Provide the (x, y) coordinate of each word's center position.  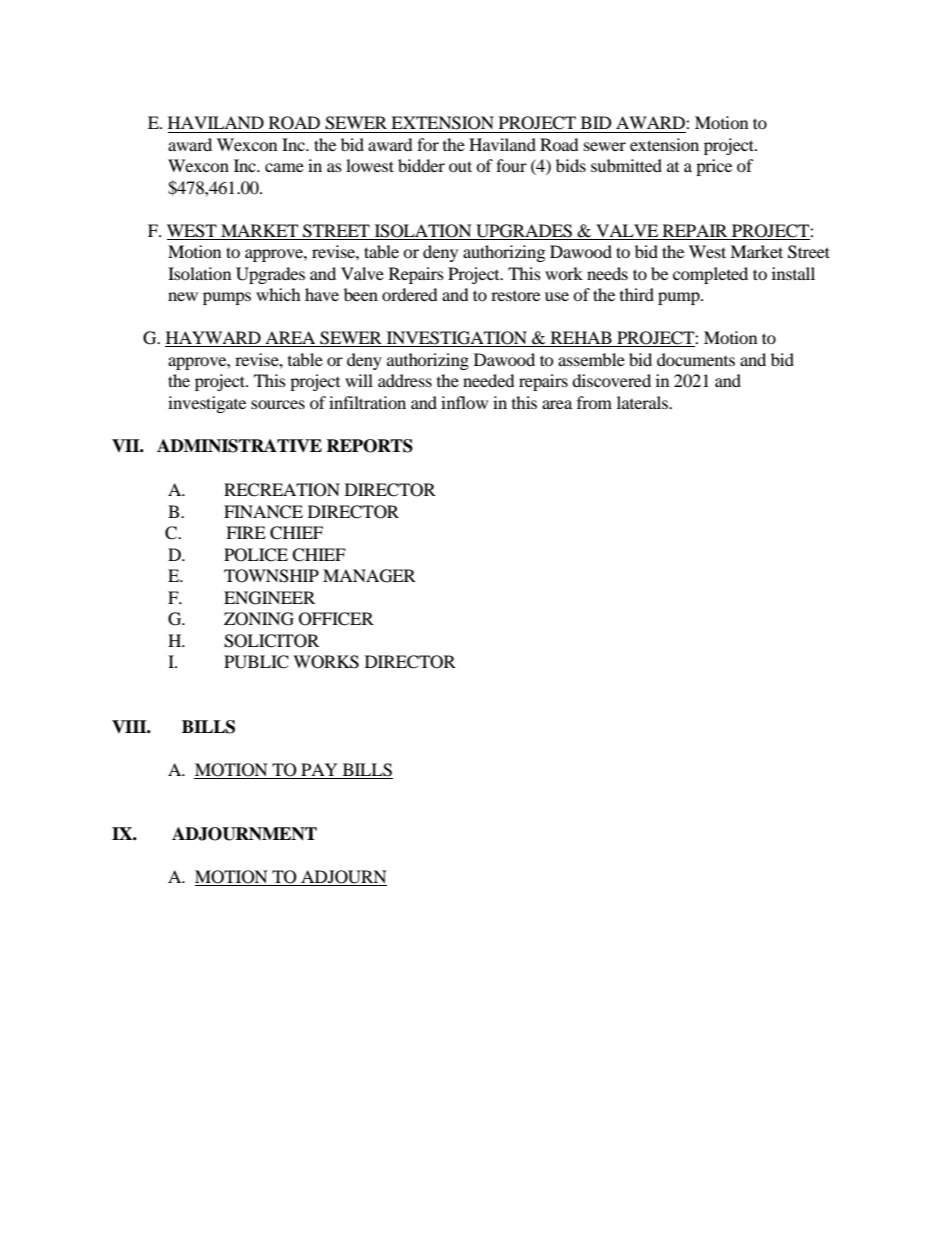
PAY (319, 769)
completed (710, 275)
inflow (464, 402)
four (511, 165)
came (284, 167)
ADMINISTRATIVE (239, 446)
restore (515, 296)
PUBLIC (256, 662)
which (278, 294)
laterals (643, 402)
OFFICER (336, 619)
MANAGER (369, 576)
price (714, 167)
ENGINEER (269, 598)
